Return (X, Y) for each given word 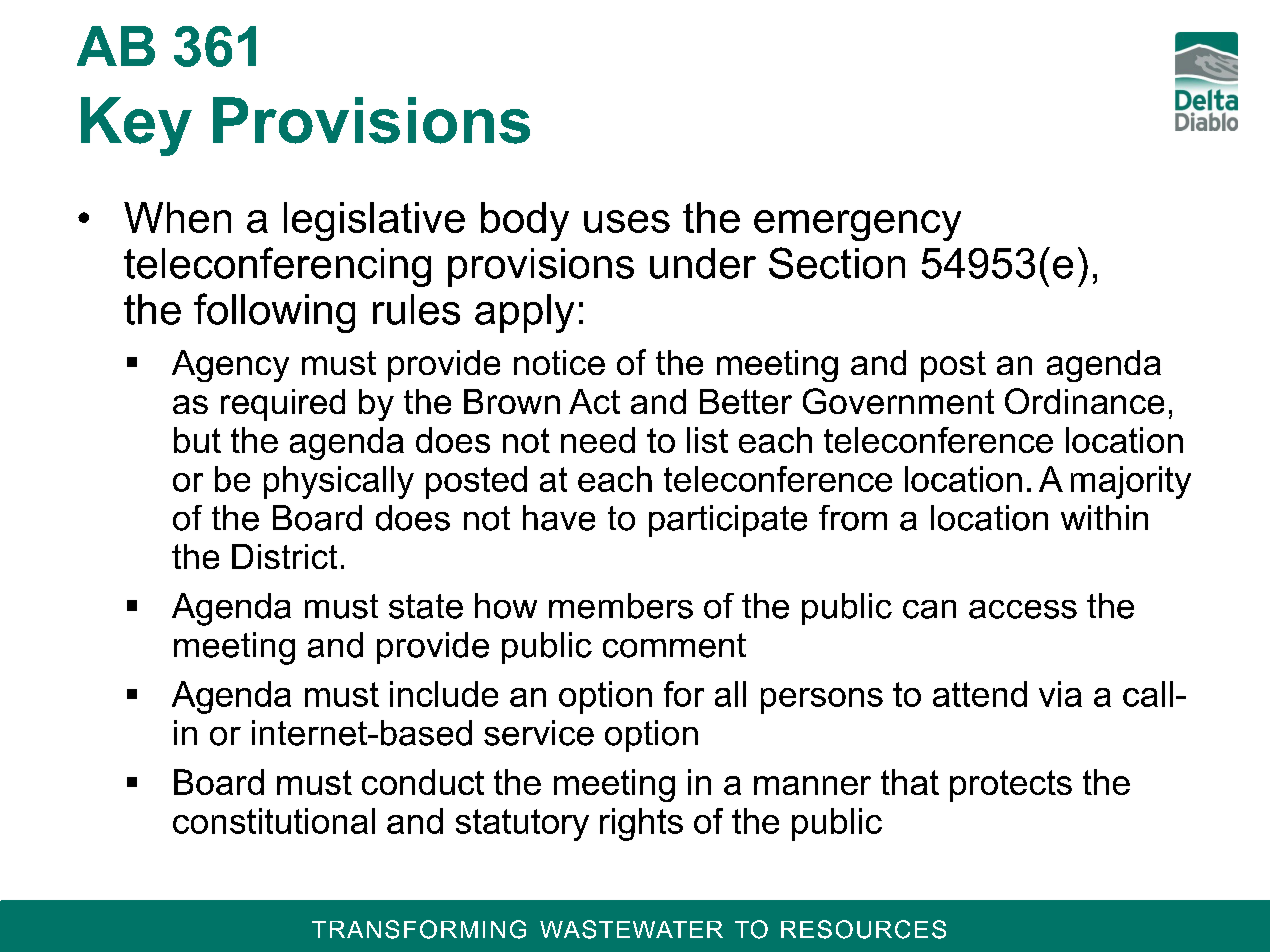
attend (980, 694)
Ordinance (1084, 401)
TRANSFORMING (419, 929)
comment (674, 645)
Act (594, 401)
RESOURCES (863, 929)
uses (627, 221)
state (426, 606)
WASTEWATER (631, 929)
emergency (857, 225)
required (283, 405)
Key (136, 126)
